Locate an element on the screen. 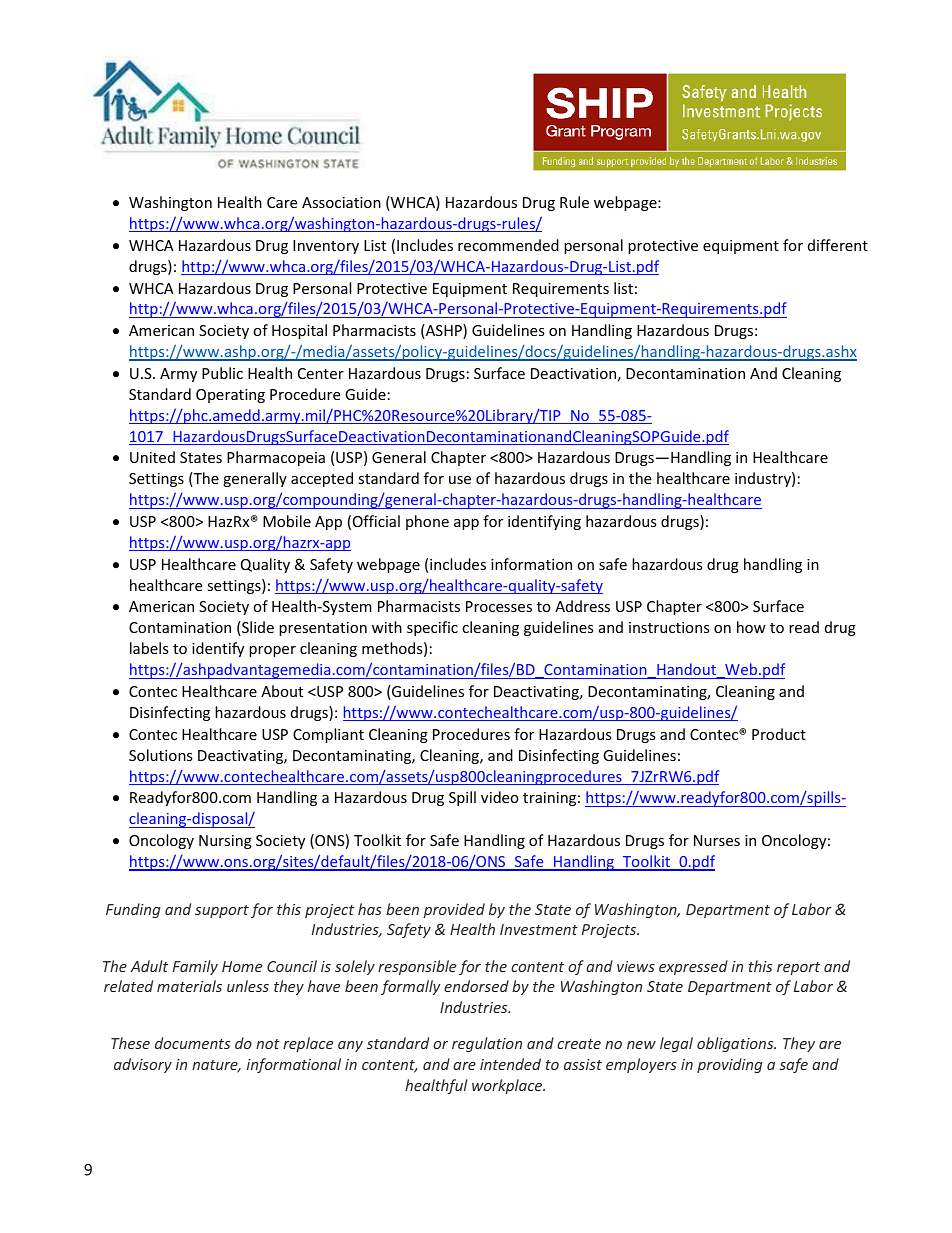 The image size is (952, 1233). specific is located at coordinates (432, 628).
